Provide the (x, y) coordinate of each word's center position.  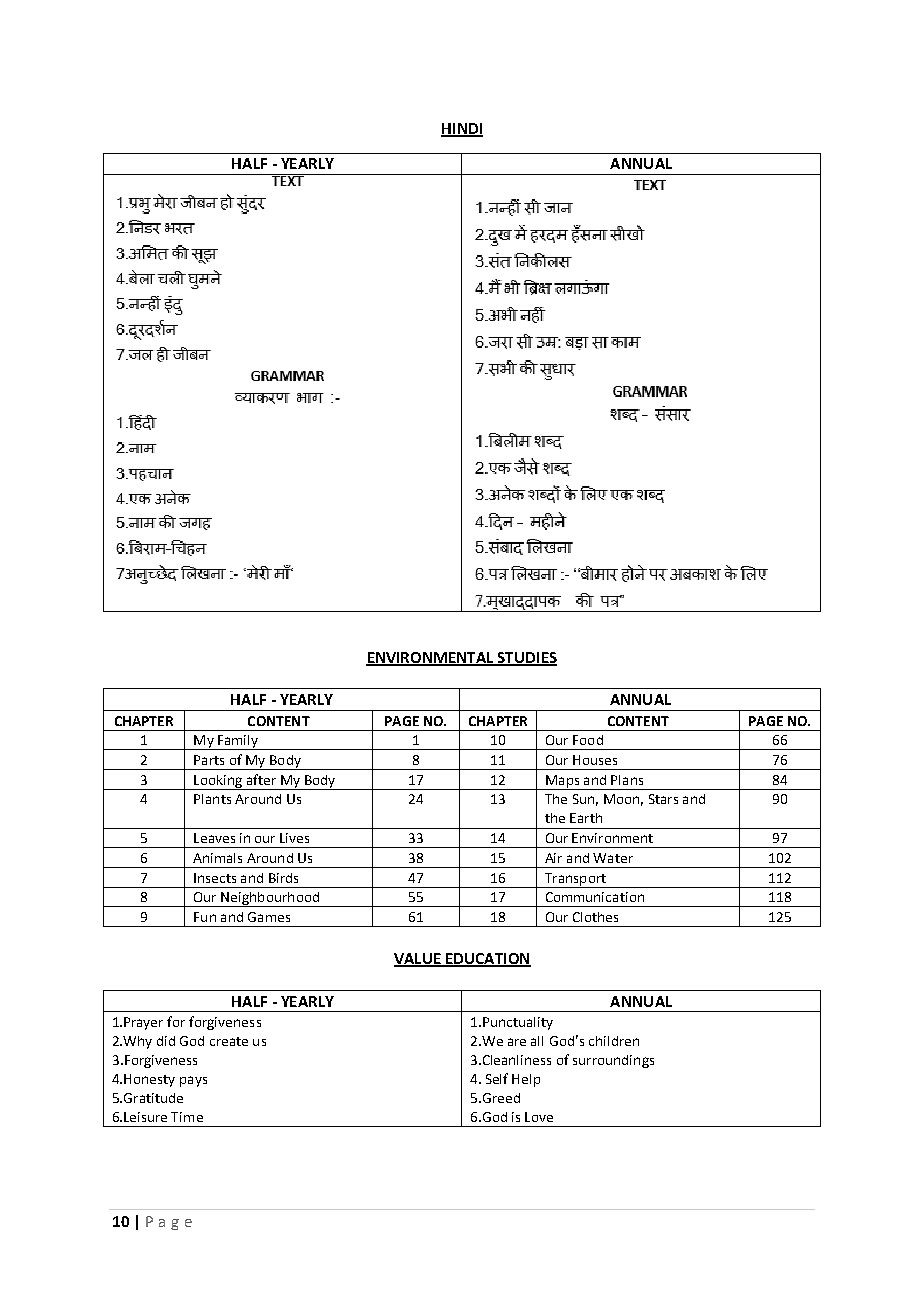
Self (497, 1078)
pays (193, 1081)
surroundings (613, 1061)
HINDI (462, 129)
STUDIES (526, 658)
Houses (595, 760)
